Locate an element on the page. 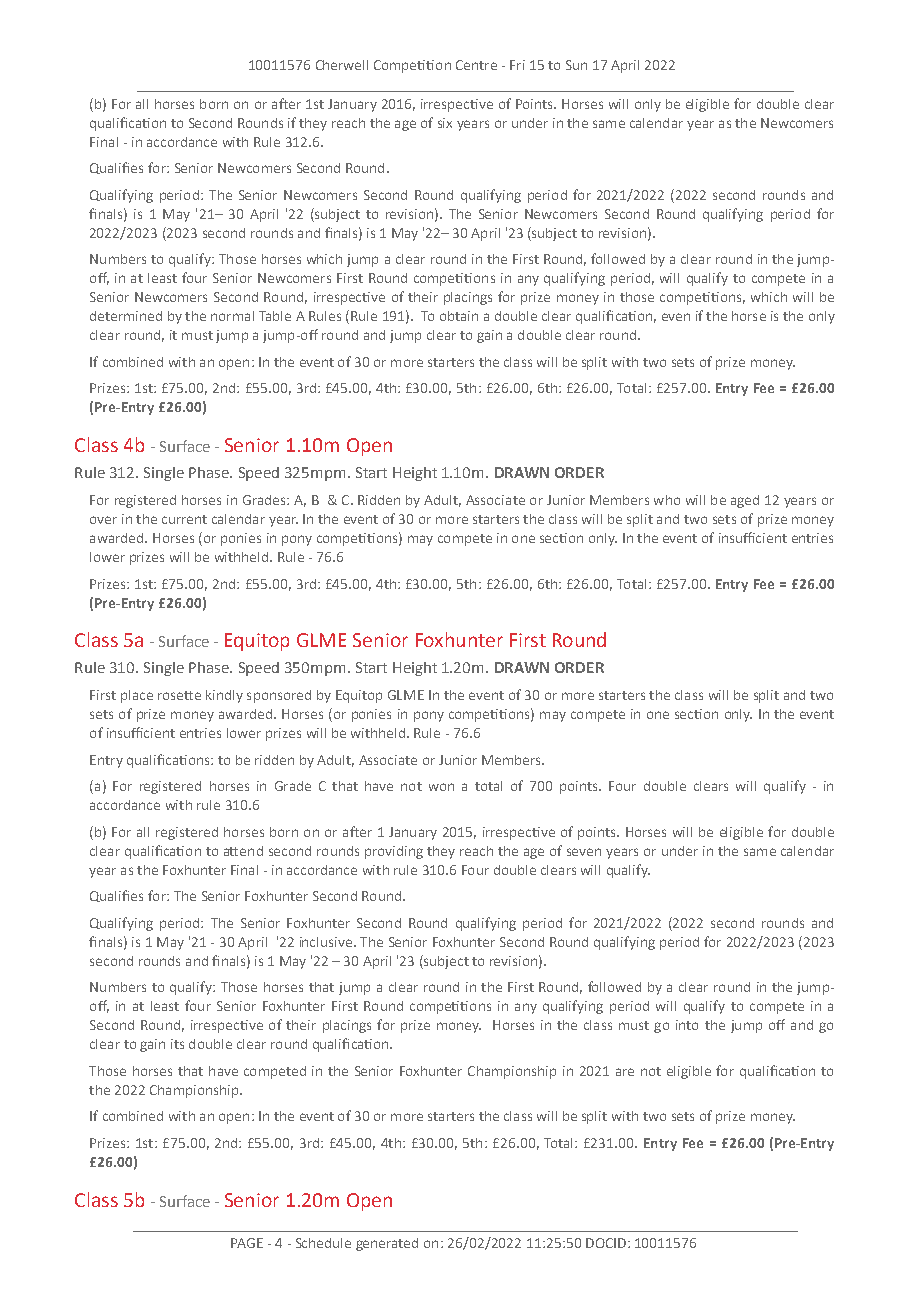  attend is located at coordinates (243, 851).
